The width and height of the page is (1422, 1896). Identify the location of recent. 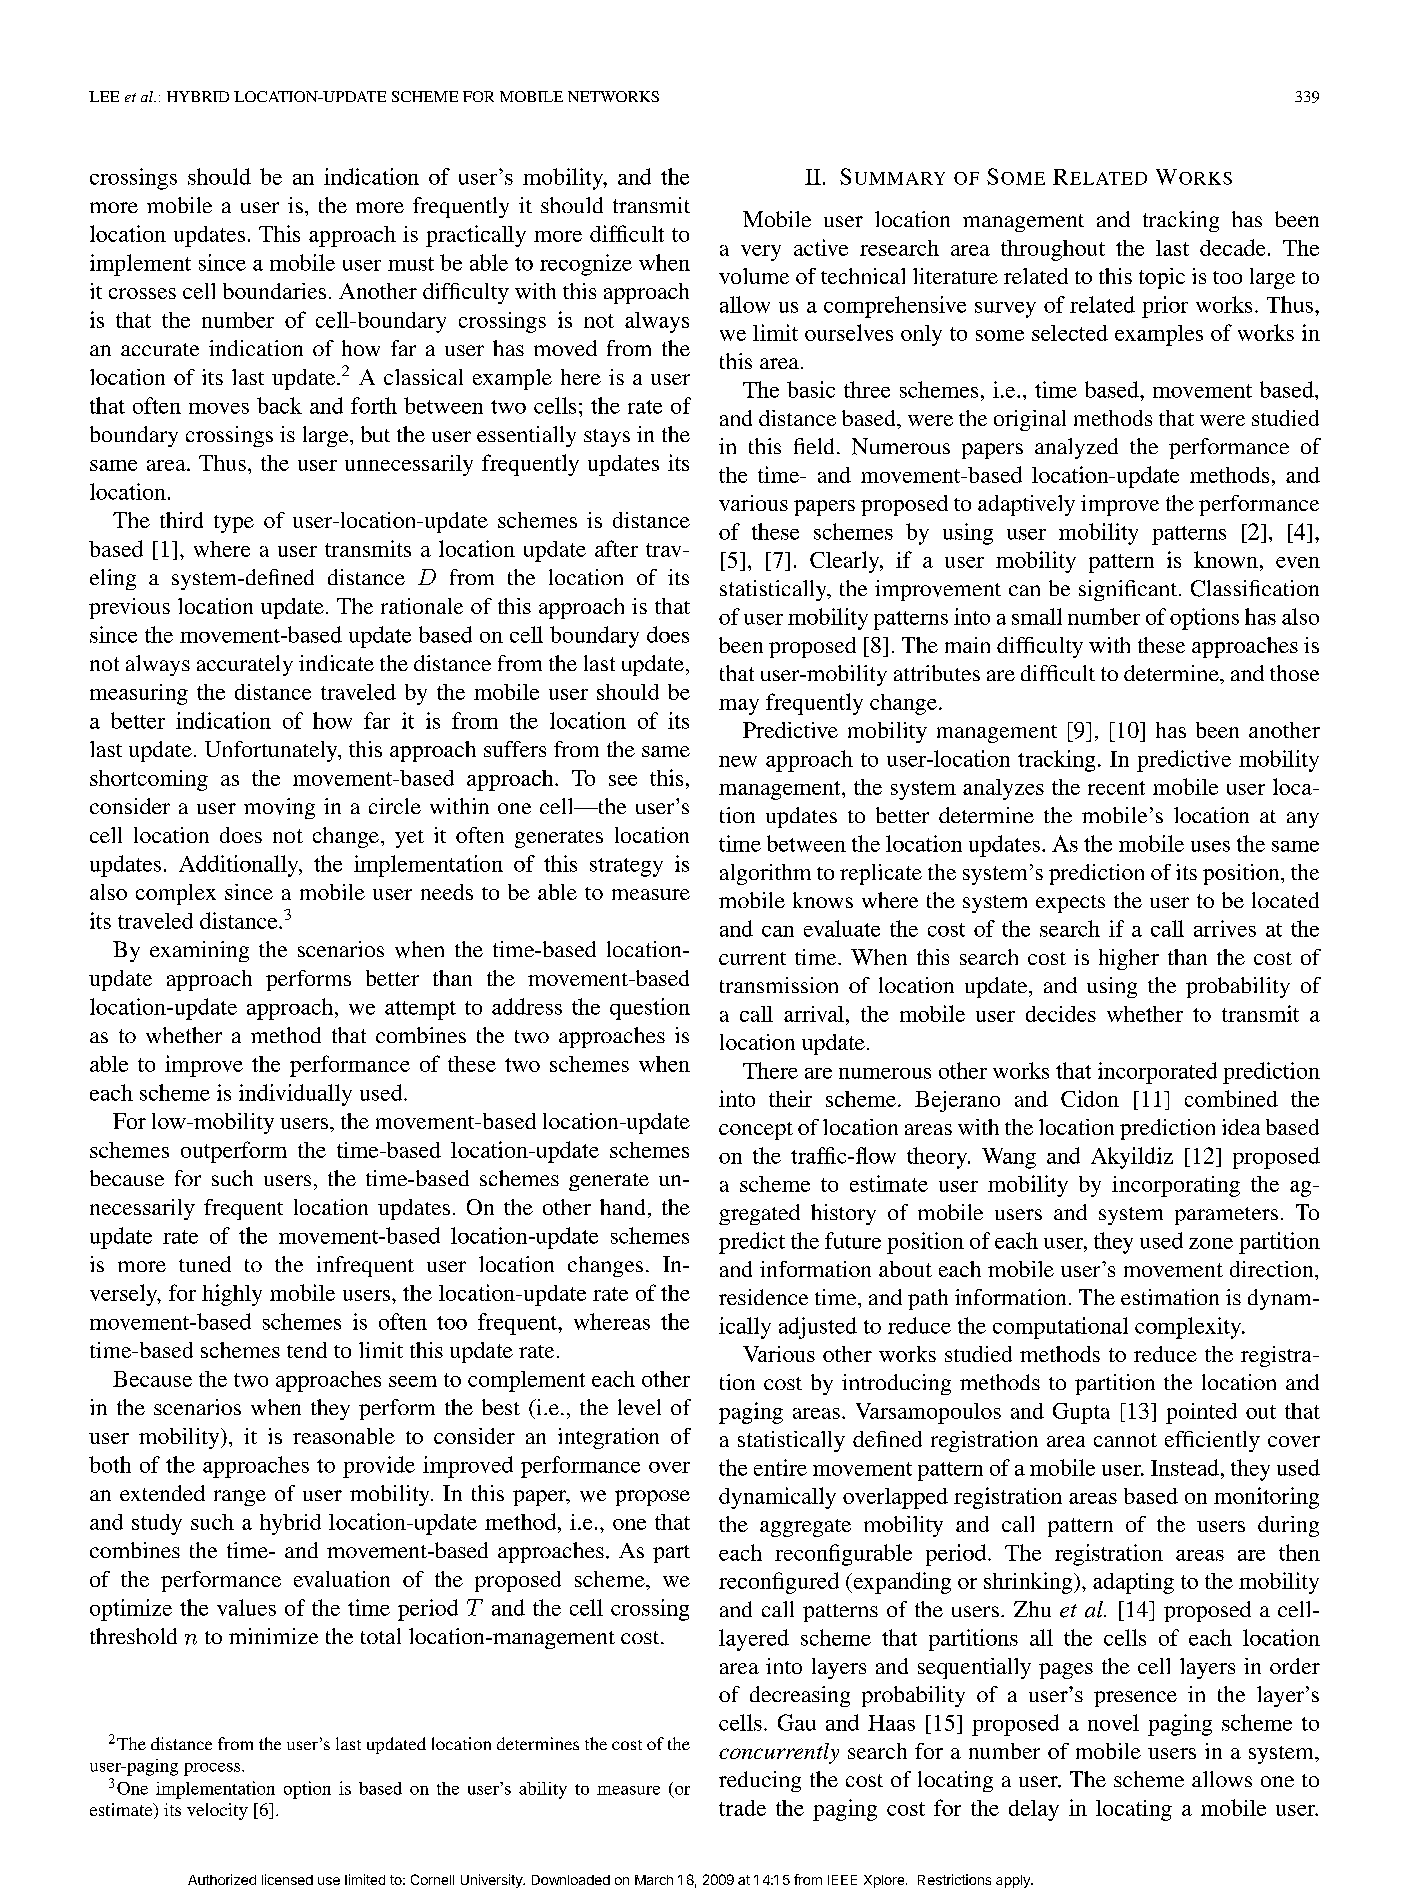
(1116, 788).
